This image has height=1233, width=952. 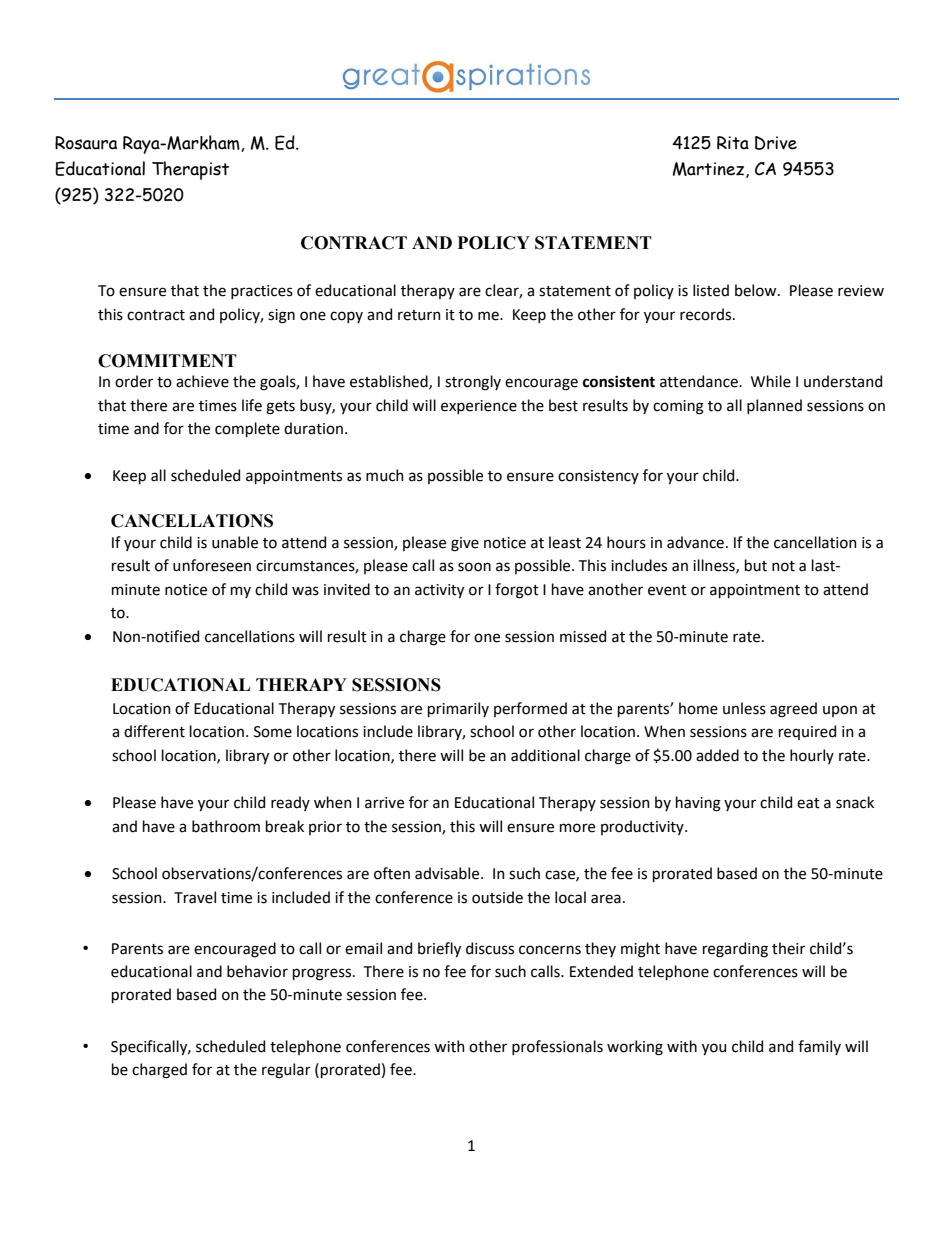 What do you see at coordinates (812, 756) in the image?
I see `hourly` at bounding box center [812, 756].
